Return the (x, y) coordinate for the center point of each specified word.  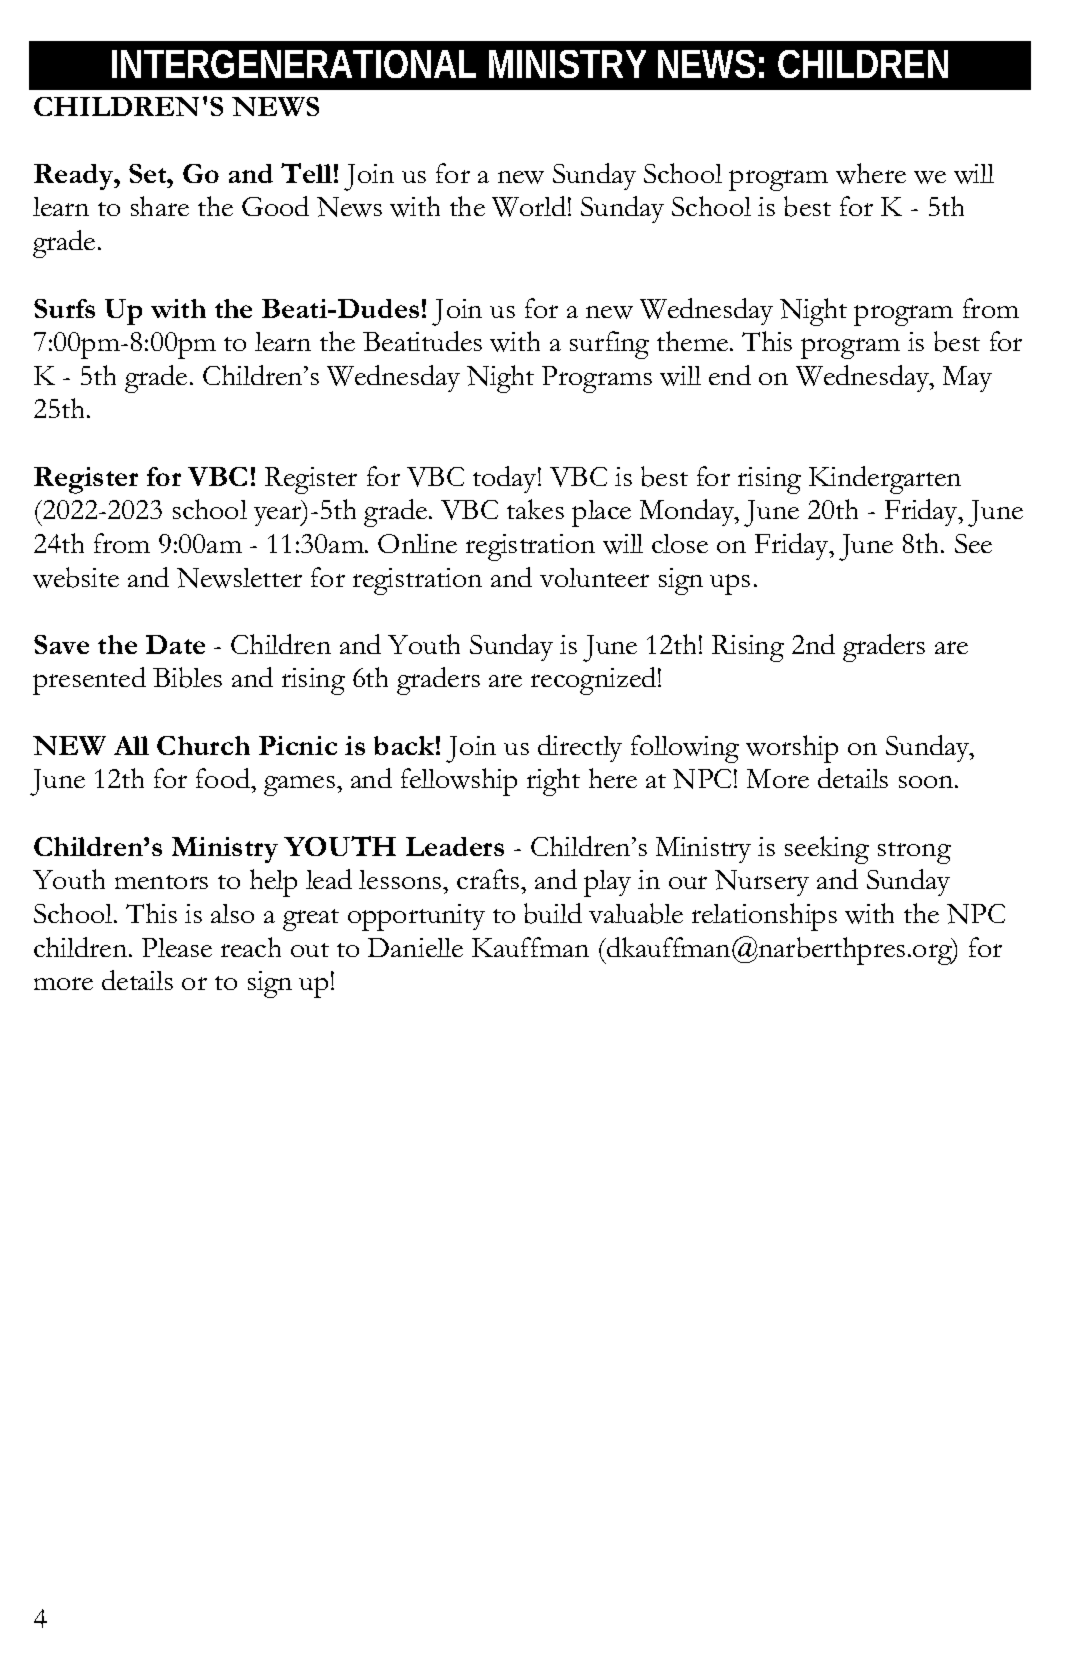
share (160, 206)
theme (692, 341)
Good (275, 206)
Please (177, 947)
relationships (764, 917)
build (553, 913)
